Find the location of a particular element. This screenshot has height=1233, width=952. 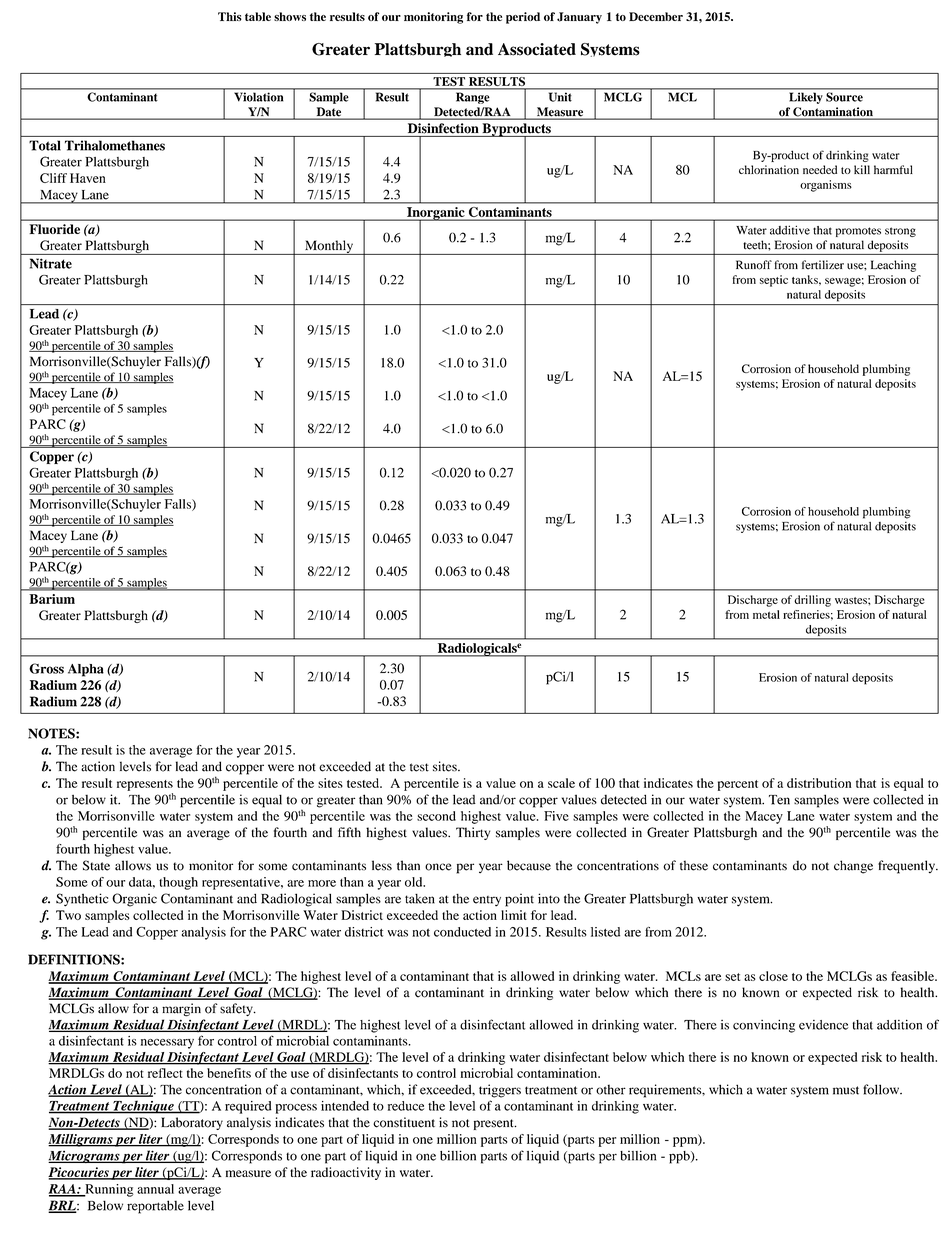

drilling is located at coordinates (812, 601).
